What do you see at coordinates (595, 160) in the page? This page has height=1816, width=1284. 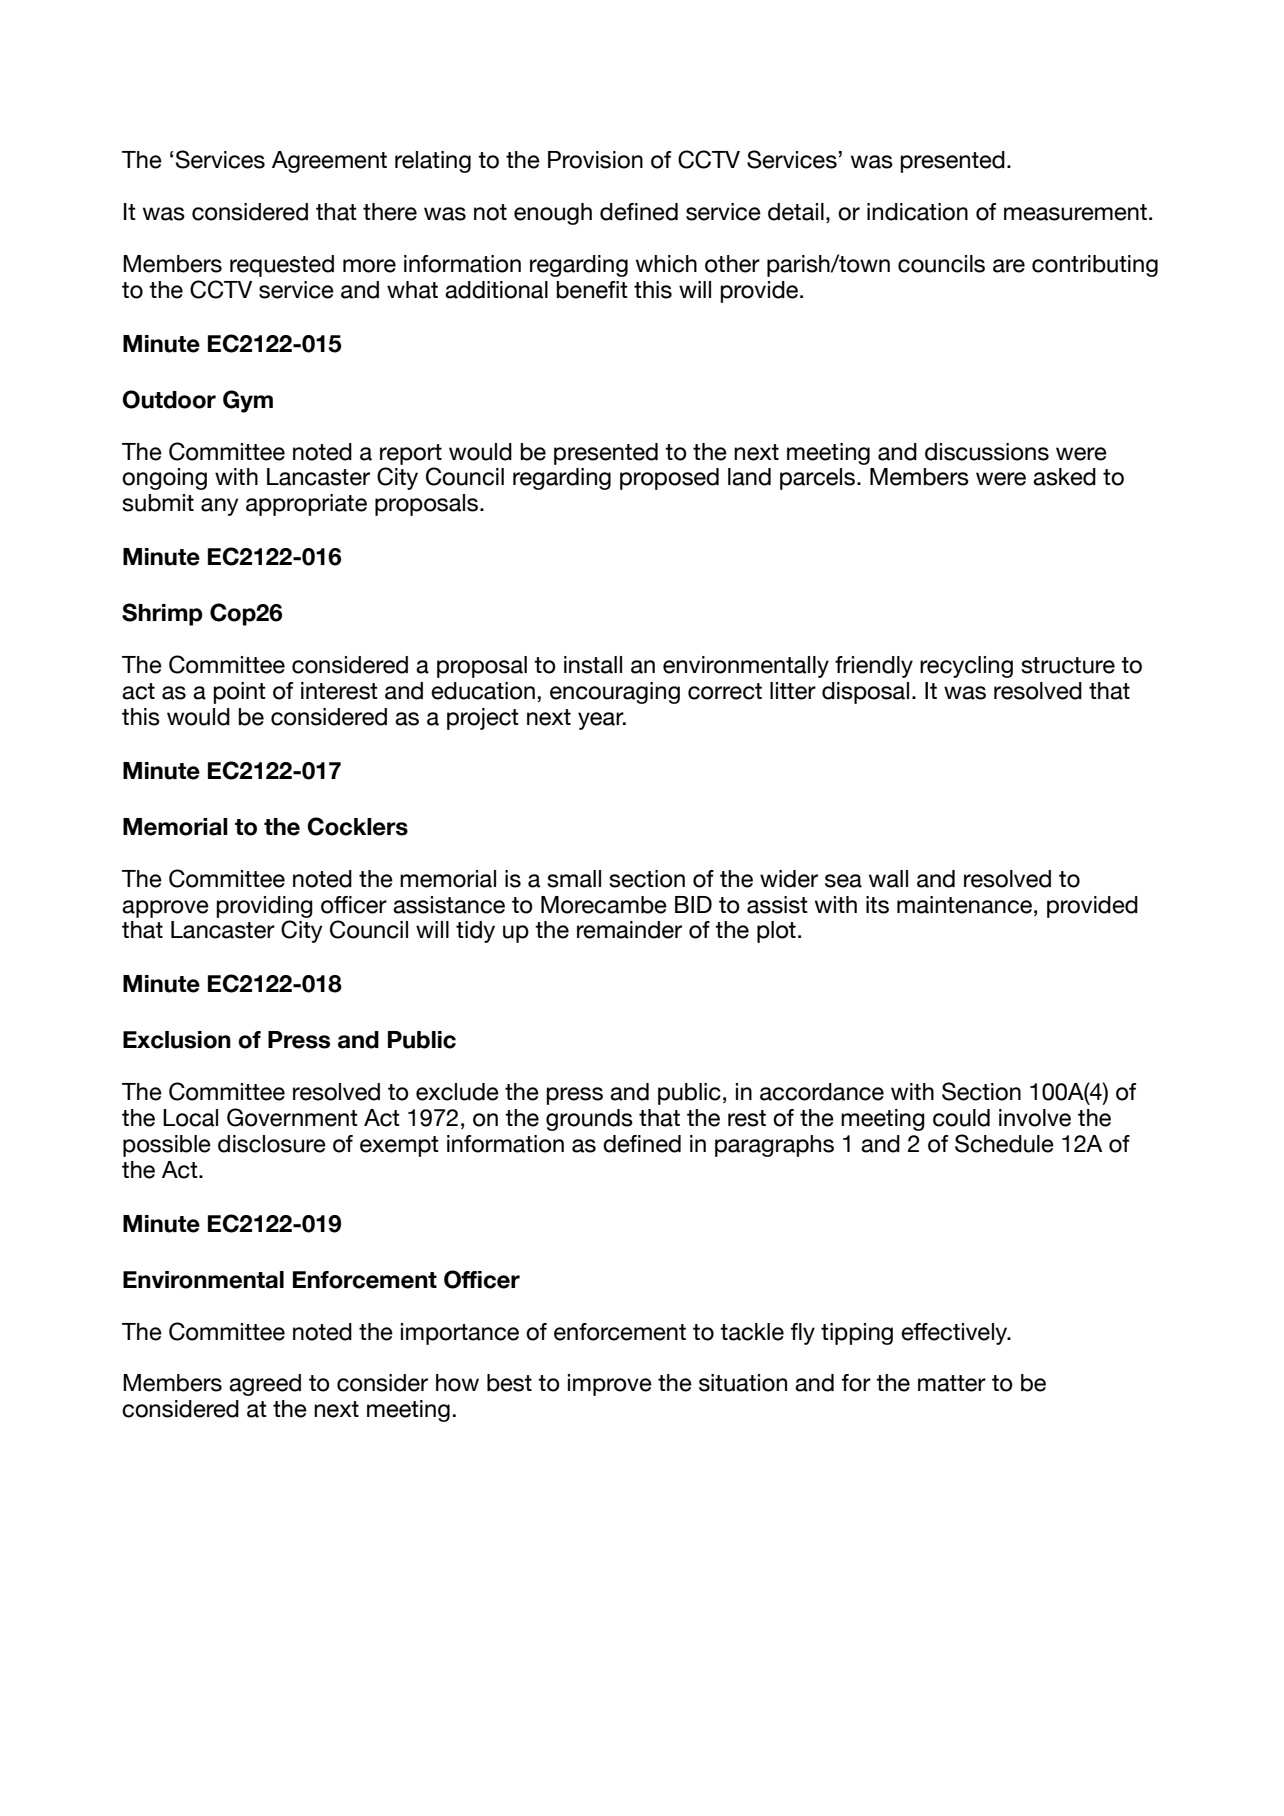 I see `Provision` at bounding box center [595, 160].
